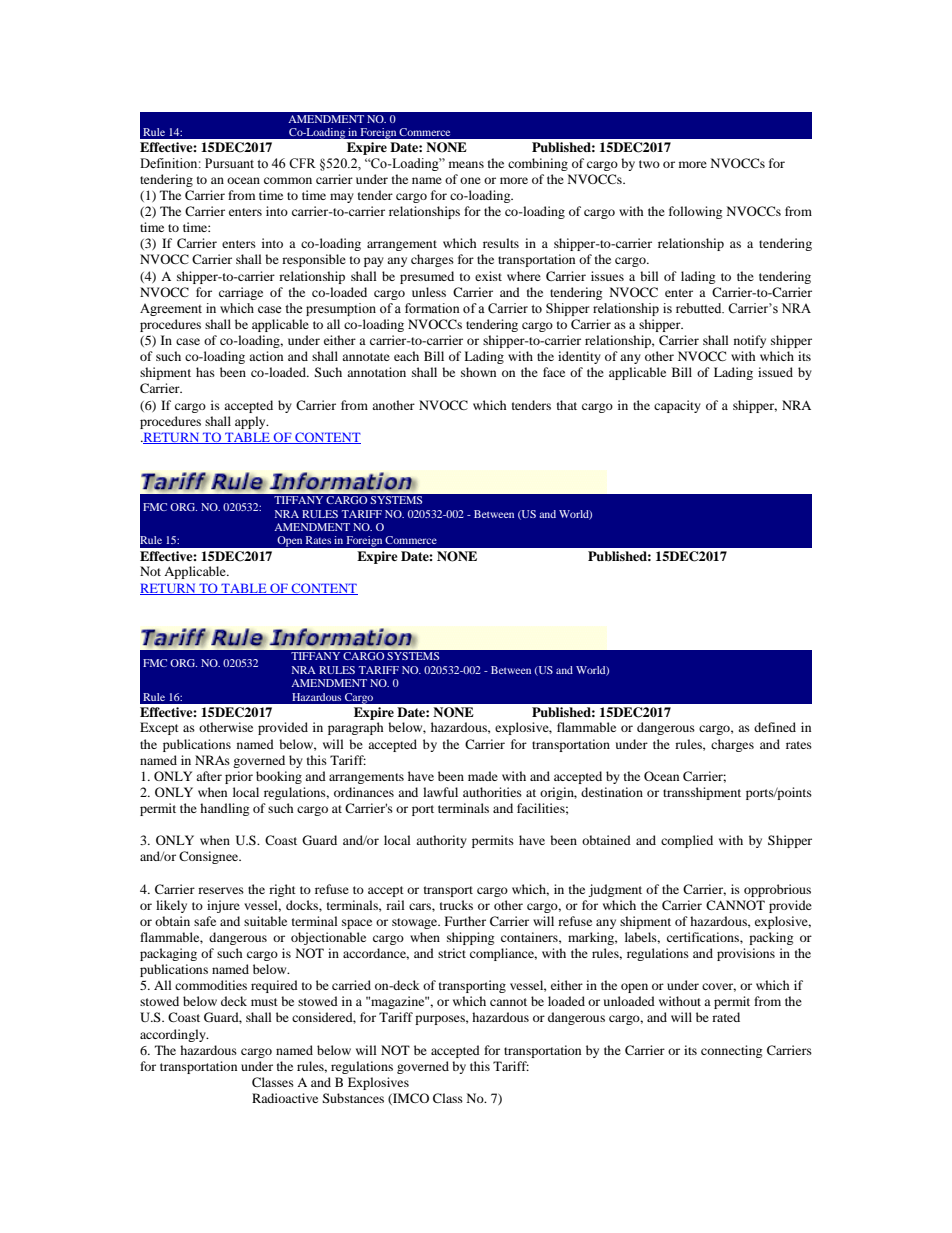 The height and width of the page is (1233, 952). Describe the element at coordinates (229, 163) in the page. I see `Pursuant` at that location.
